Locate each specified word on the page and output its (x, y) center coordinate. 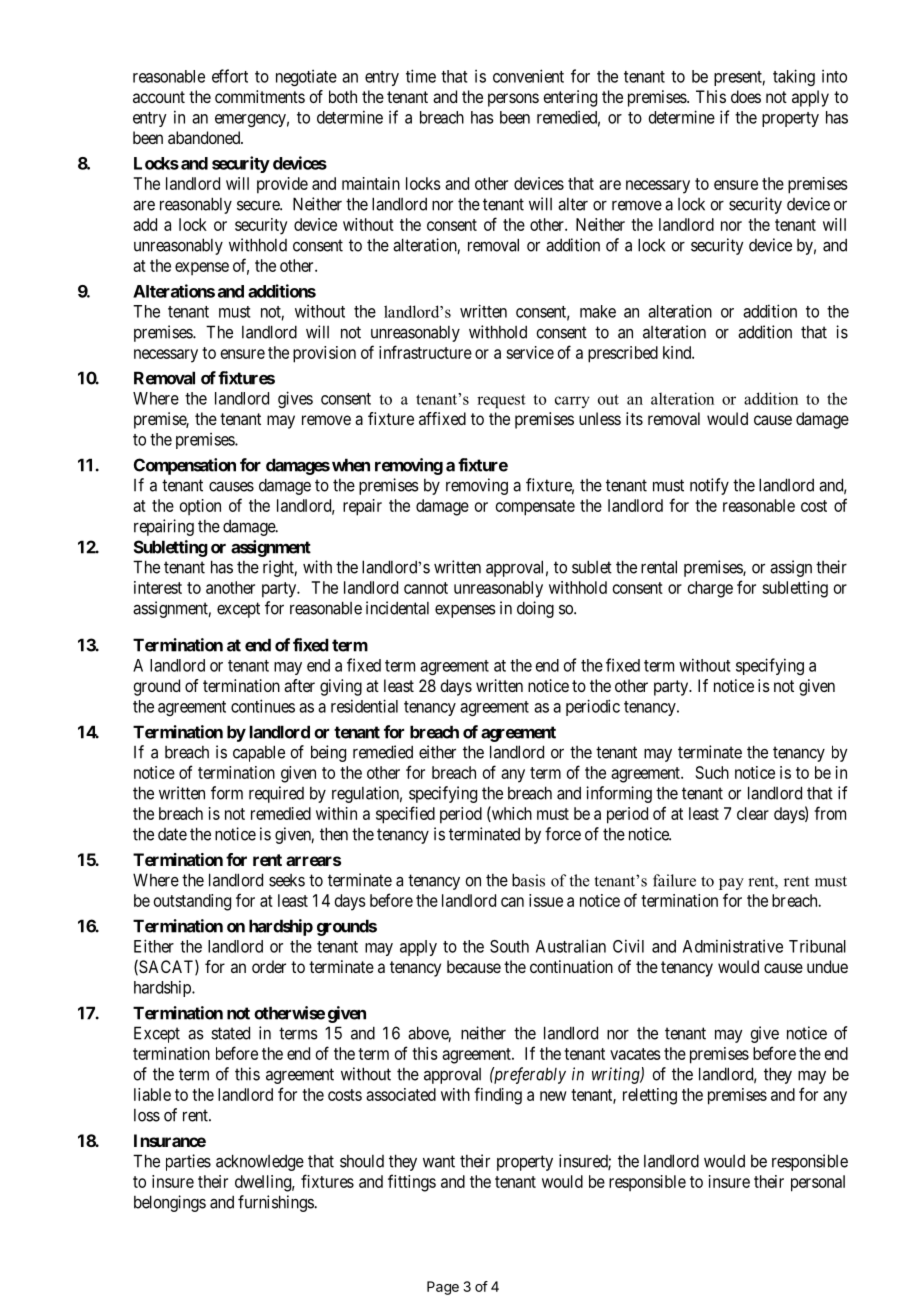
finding (498, 1096)
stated (230, 1033)
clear (753, 813)
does (746, 96)
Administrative (733, 946)
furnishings (276, 1203)
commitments (260, 96)
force (563, 834)
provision (324, 354)
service (530, 352)
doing (535, 609)
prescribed (623, 354)
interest (158, 587)
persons (513, 100)
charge (710, 589)
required (276, 794)
